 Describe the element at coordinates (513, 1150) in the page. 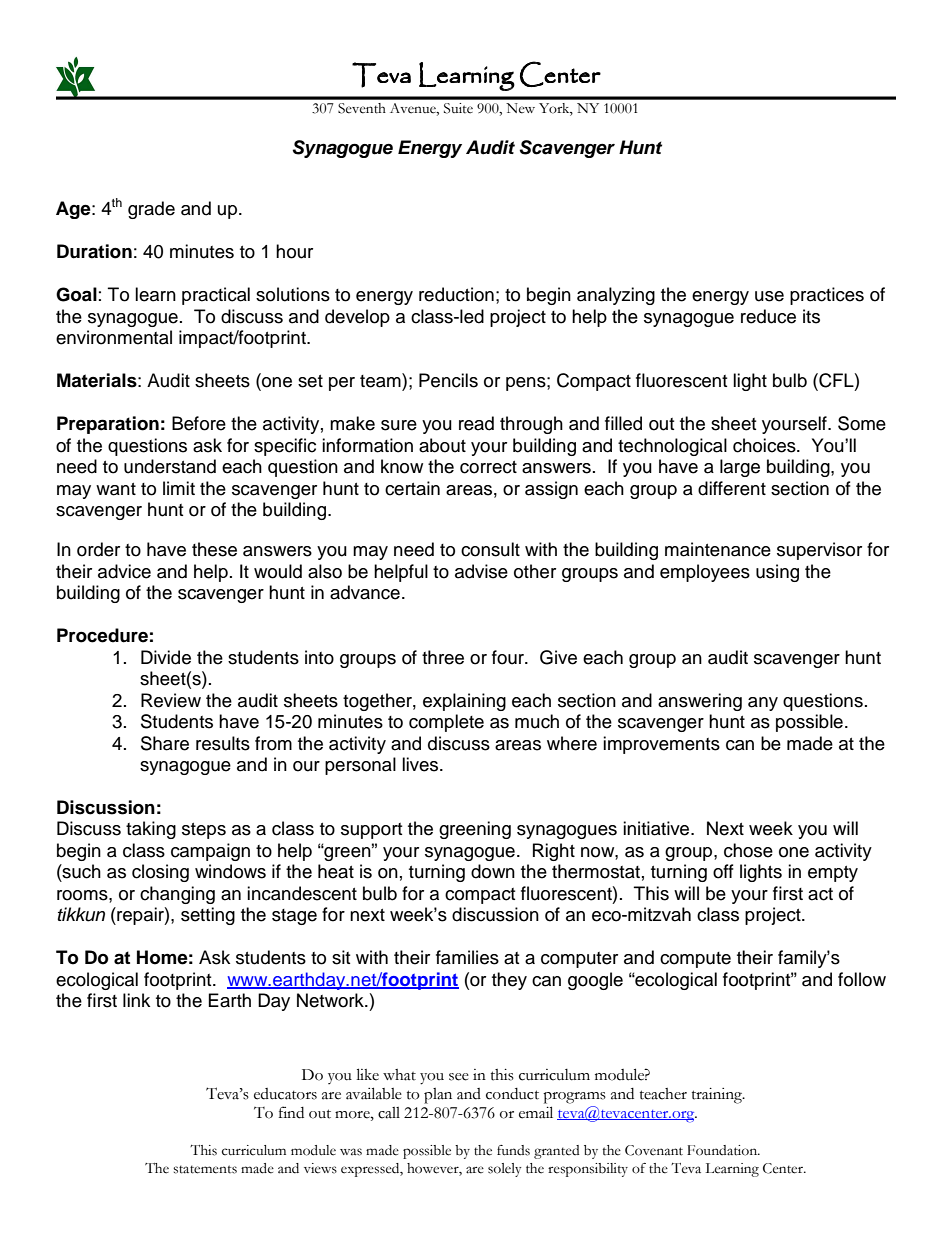

I see `funds` at that location.
